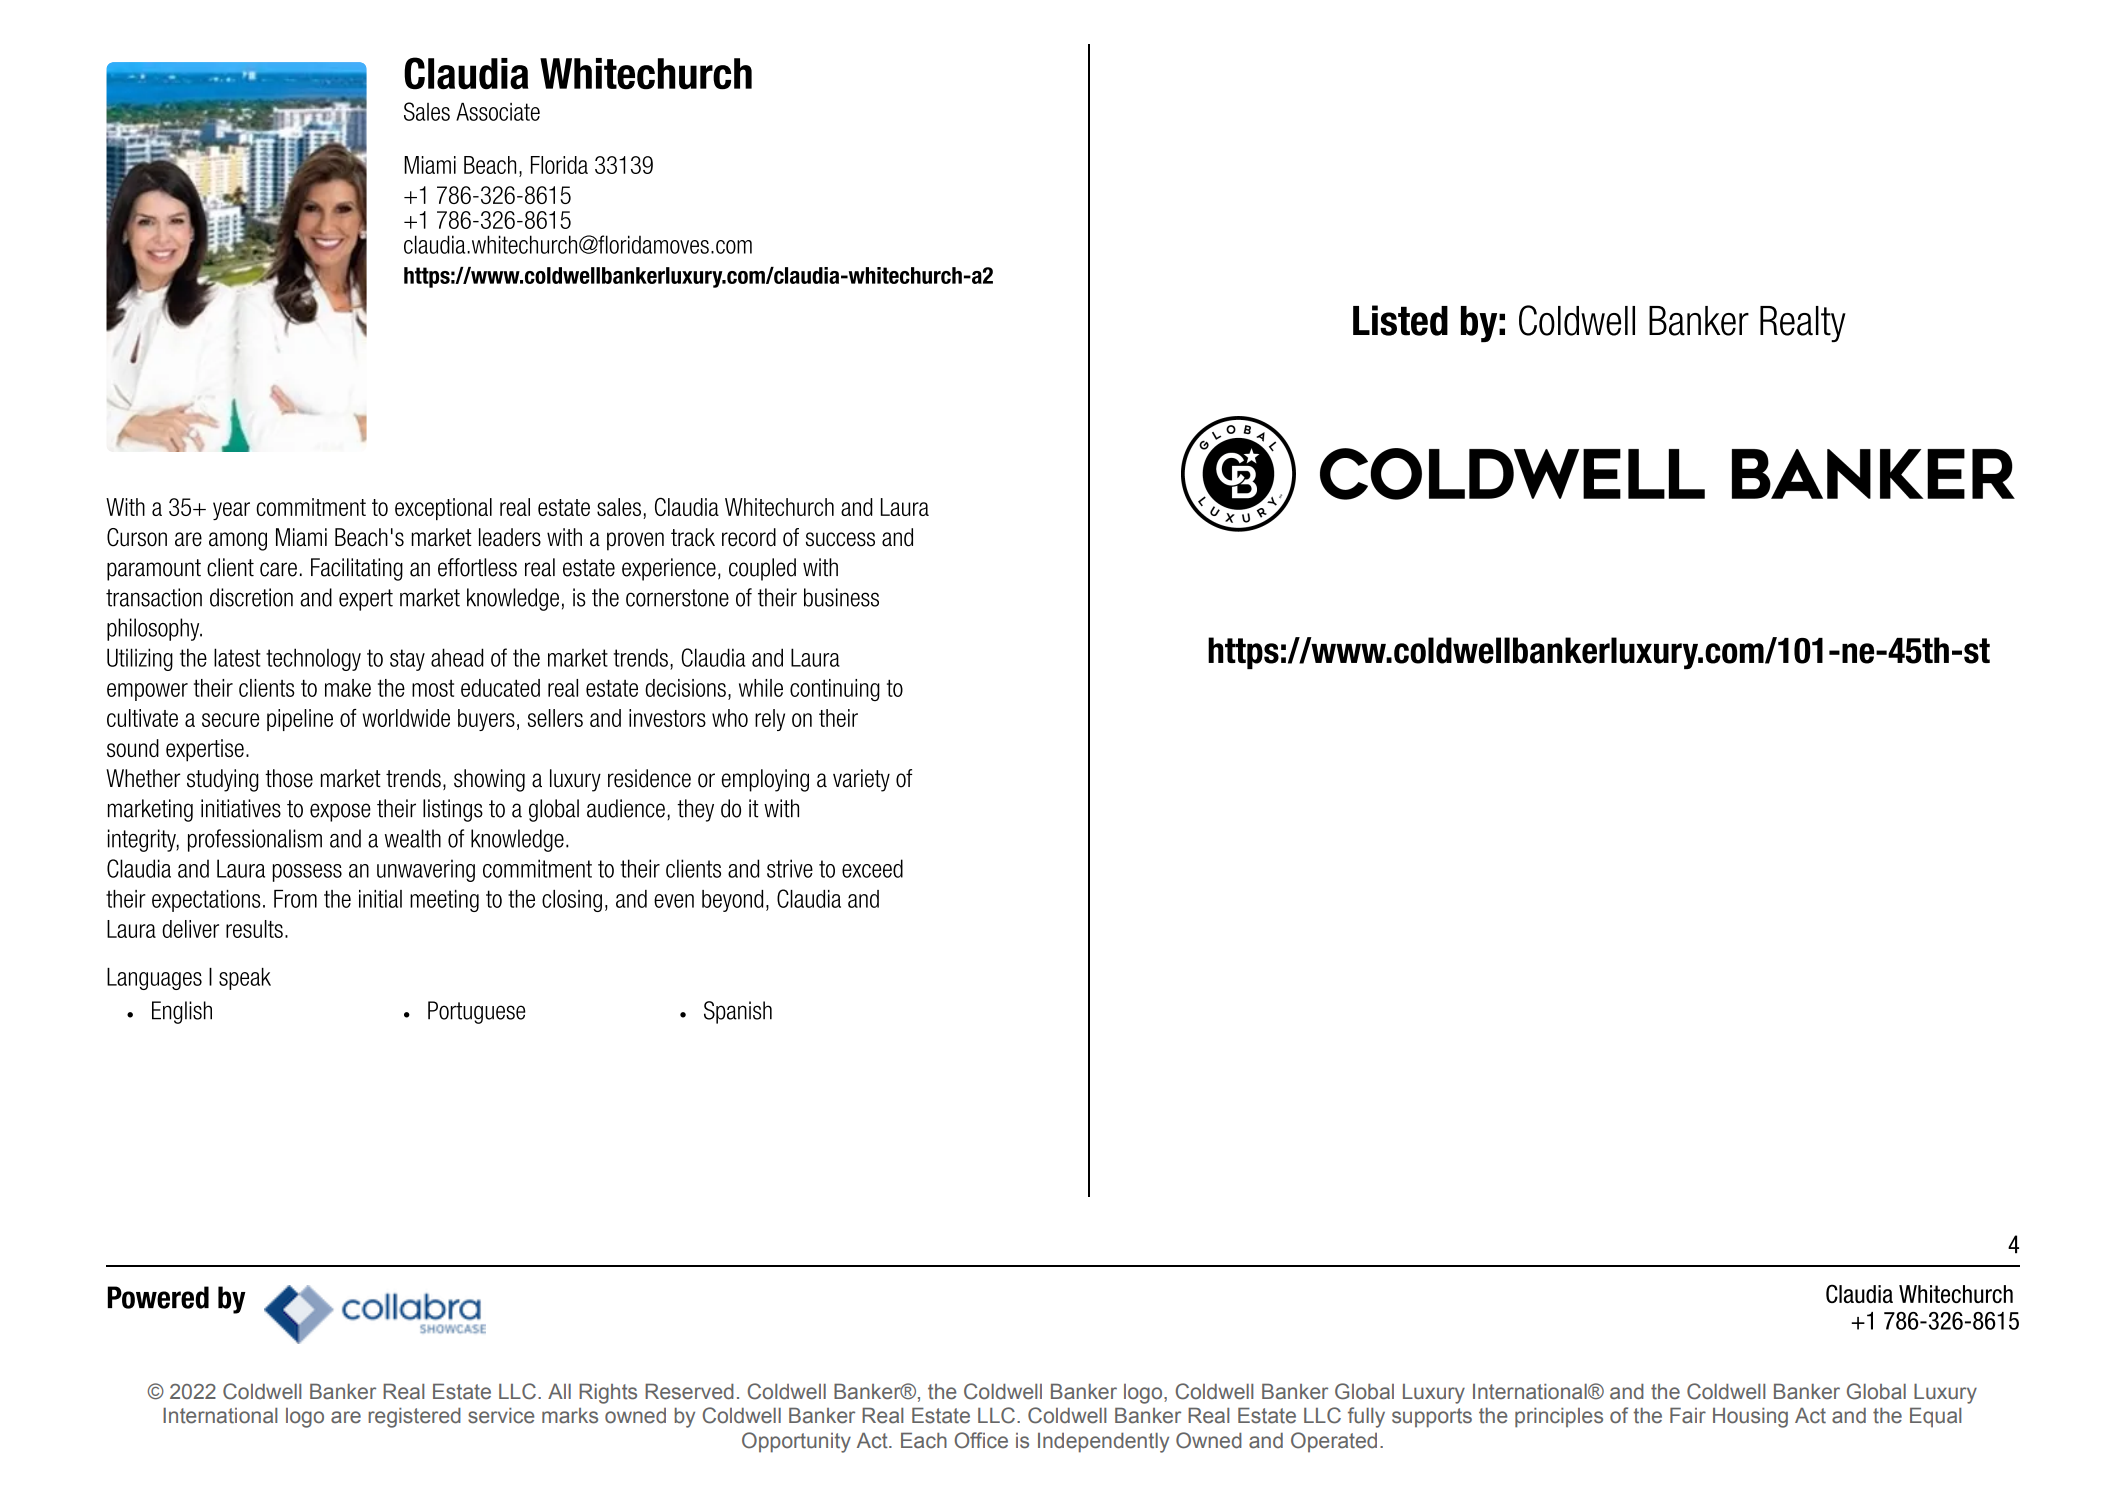  What do you see at coordinates (1688, 1415) in the image?
I see `Fair` at bounding box center [1688, 1415].
